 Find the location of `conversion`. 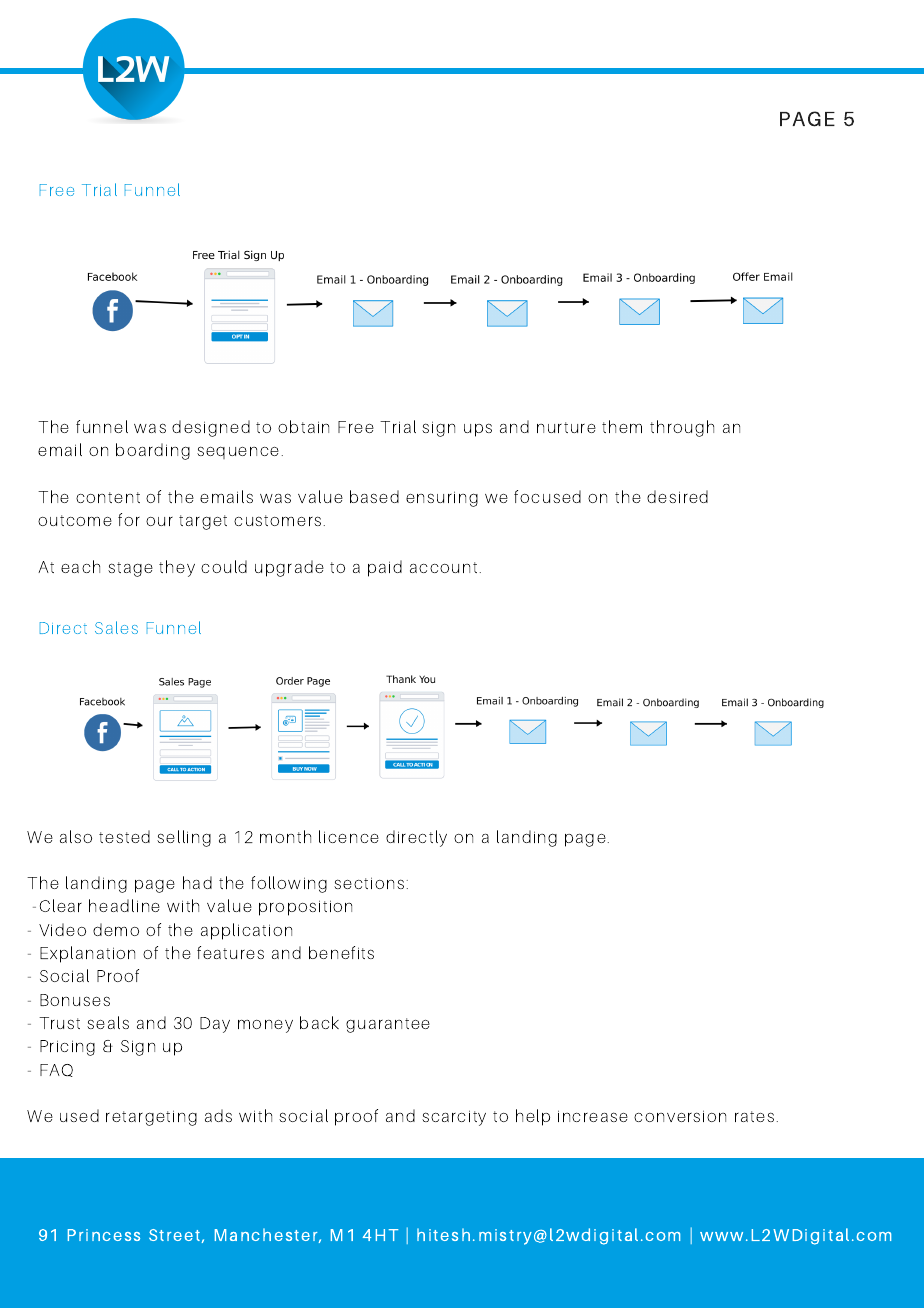

conversion is located at coordinates (680, 1116).
